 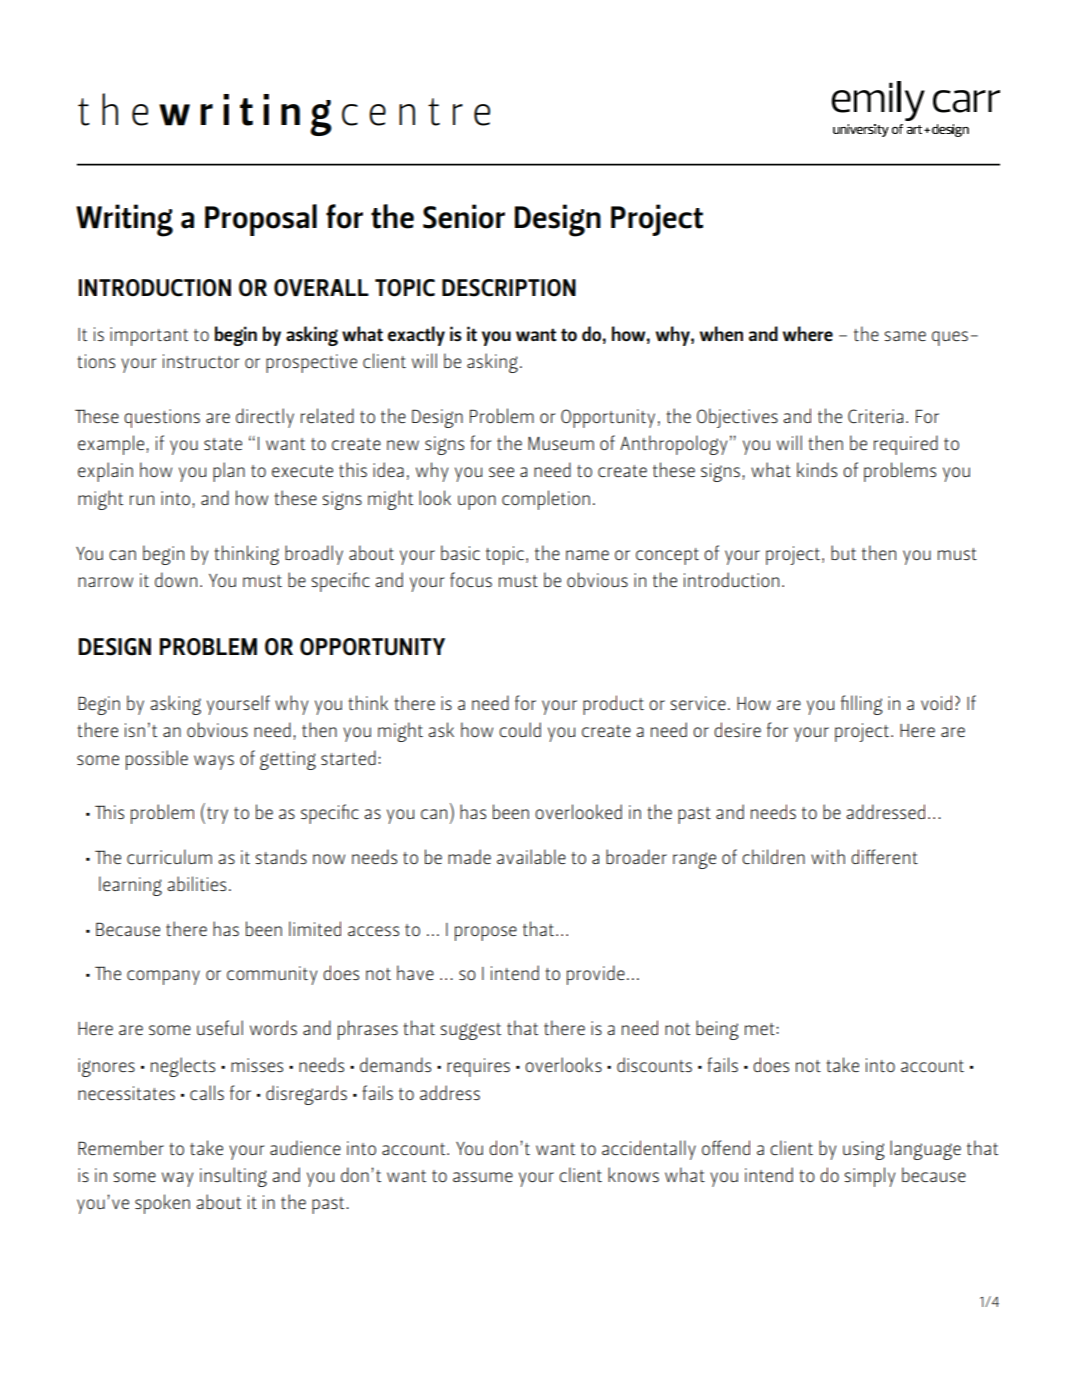 What do you see at coordinates (561, 443) in the screenshot?
I see `Museum` at bounding box center [561, 443].
